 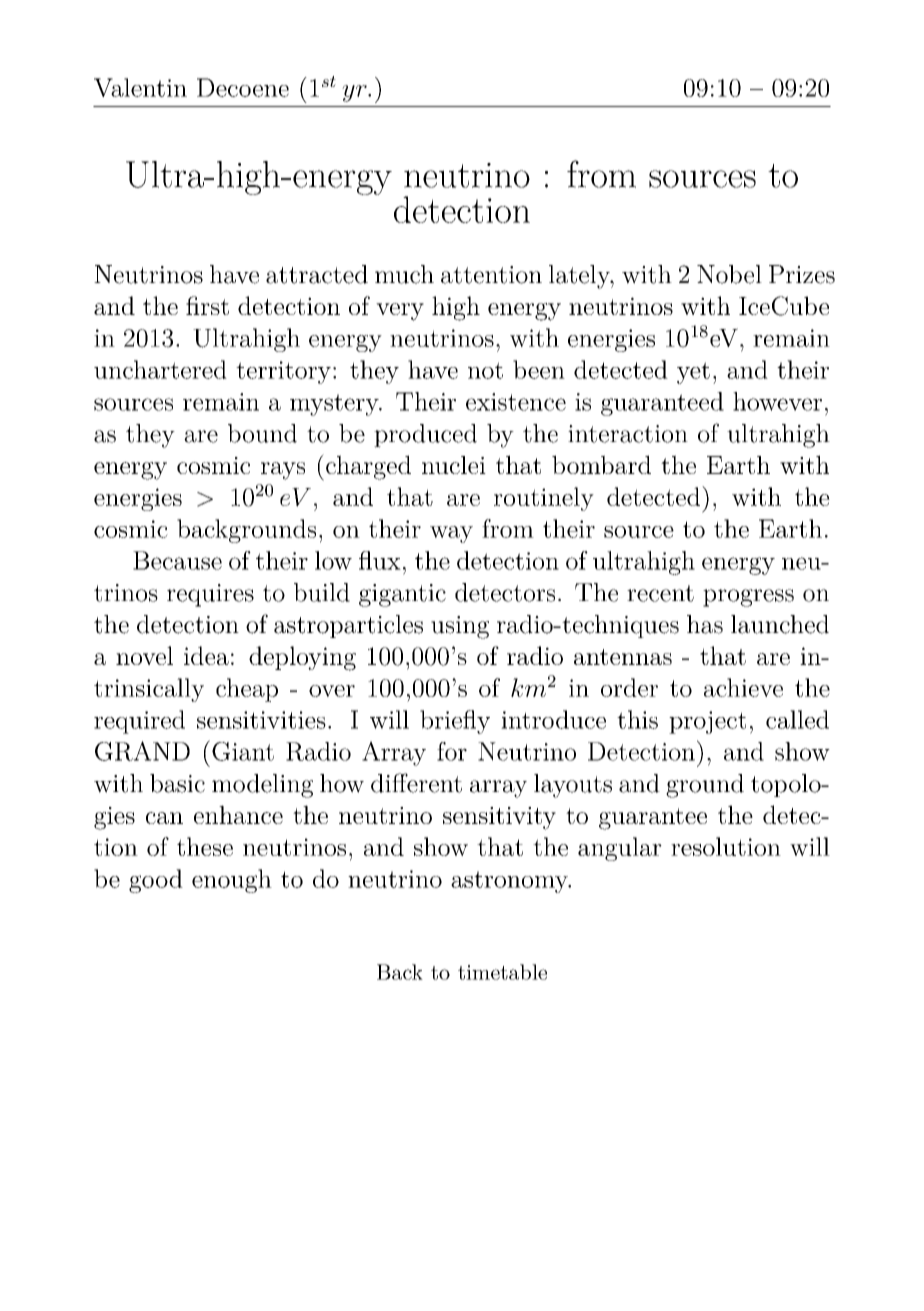 I want to click on Valentin, so click(x=140, y=87).
